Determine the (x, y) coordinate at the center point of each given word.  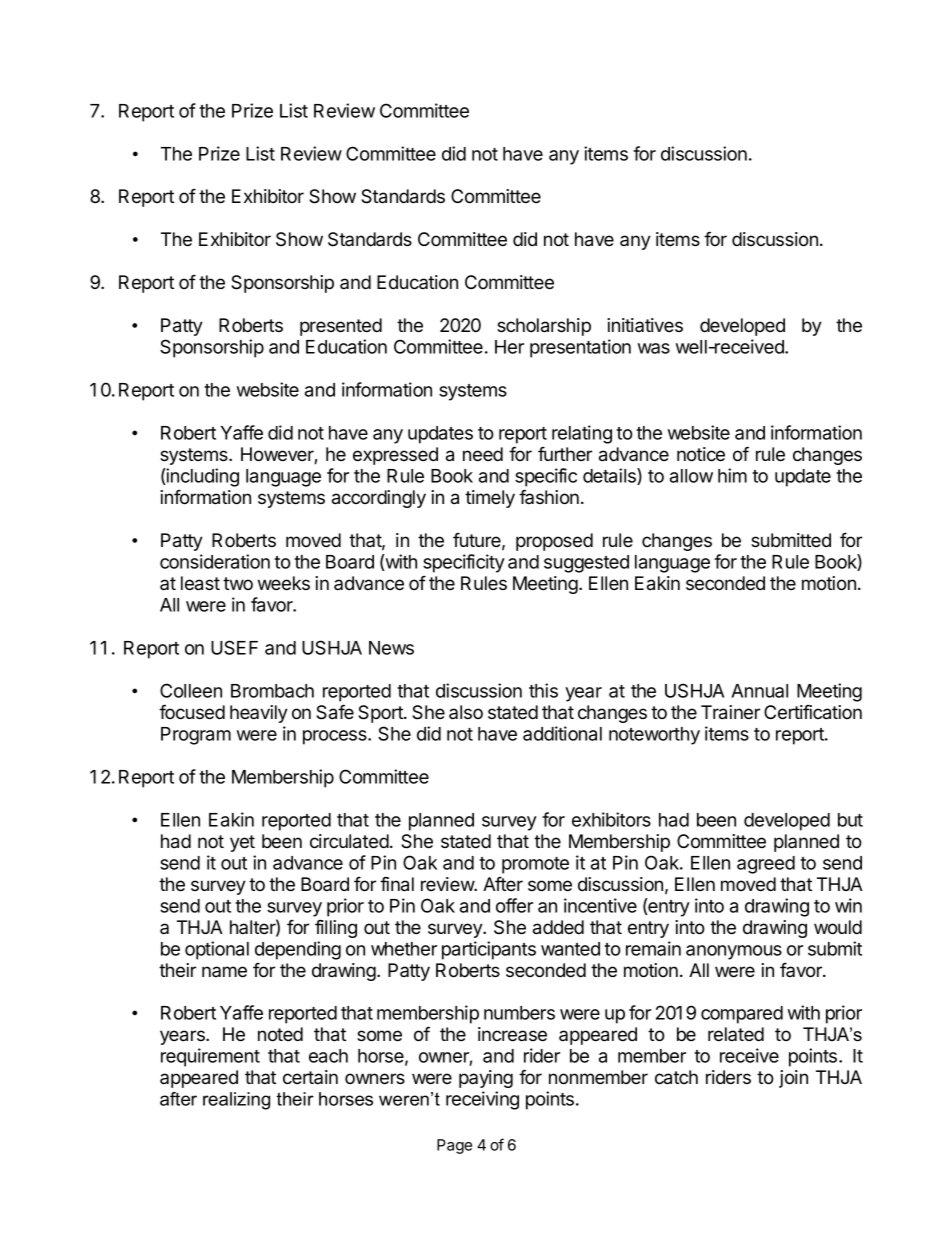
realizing (236, 1101)
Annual (759, 691)
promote (535, 865)
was (654, 348)
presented (341, 327)
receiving (482, 1100)
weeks (284, 583)
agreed (766, 865)
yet (242, 843)
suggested (586, 564)
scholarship (544, 327)
